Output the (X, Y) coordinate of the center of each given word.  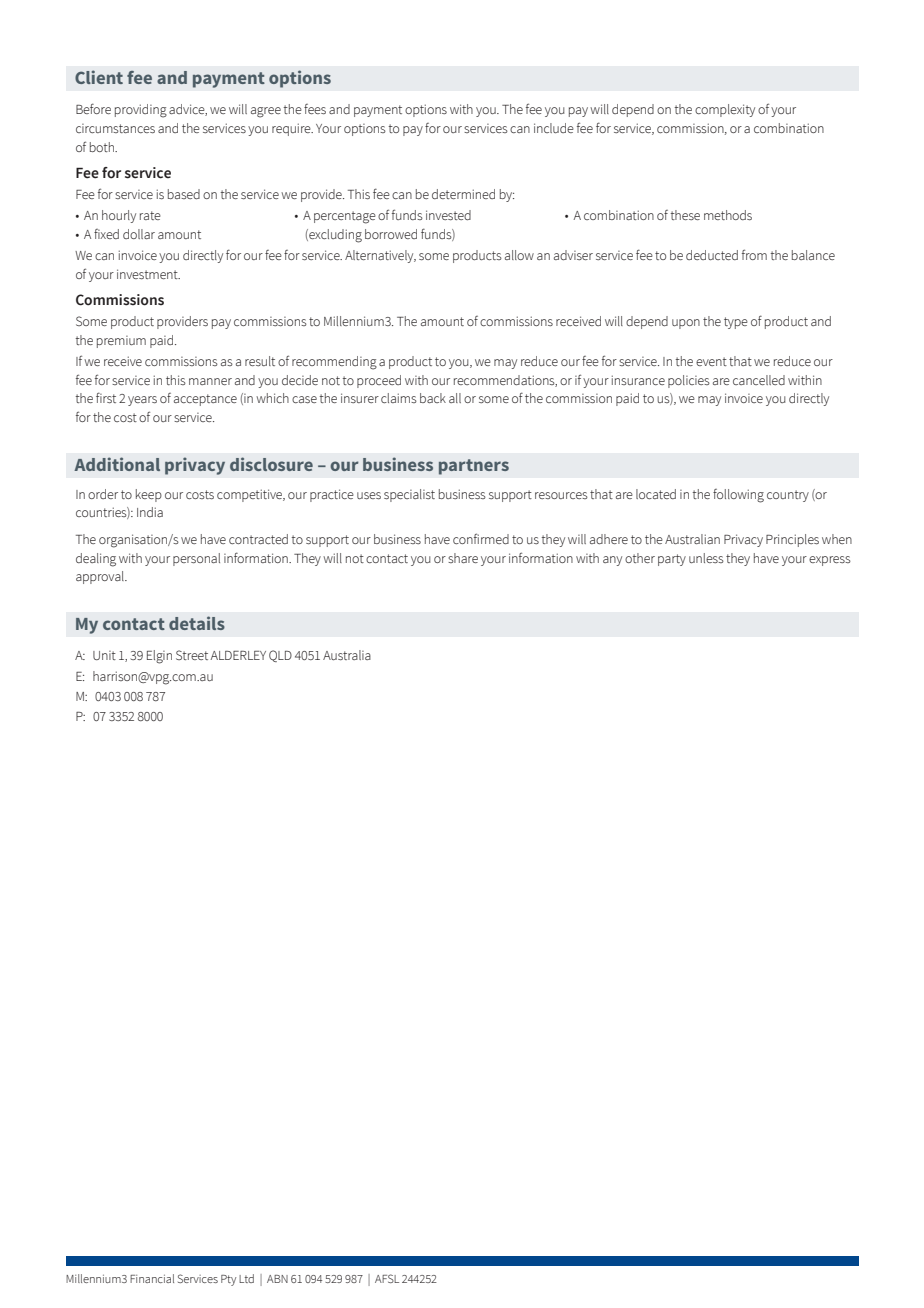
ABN (277, 1279)
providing (141, 111)
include (554, 128)
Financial (152, 1278)
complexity (725, 110)
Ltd (246, 1278)
